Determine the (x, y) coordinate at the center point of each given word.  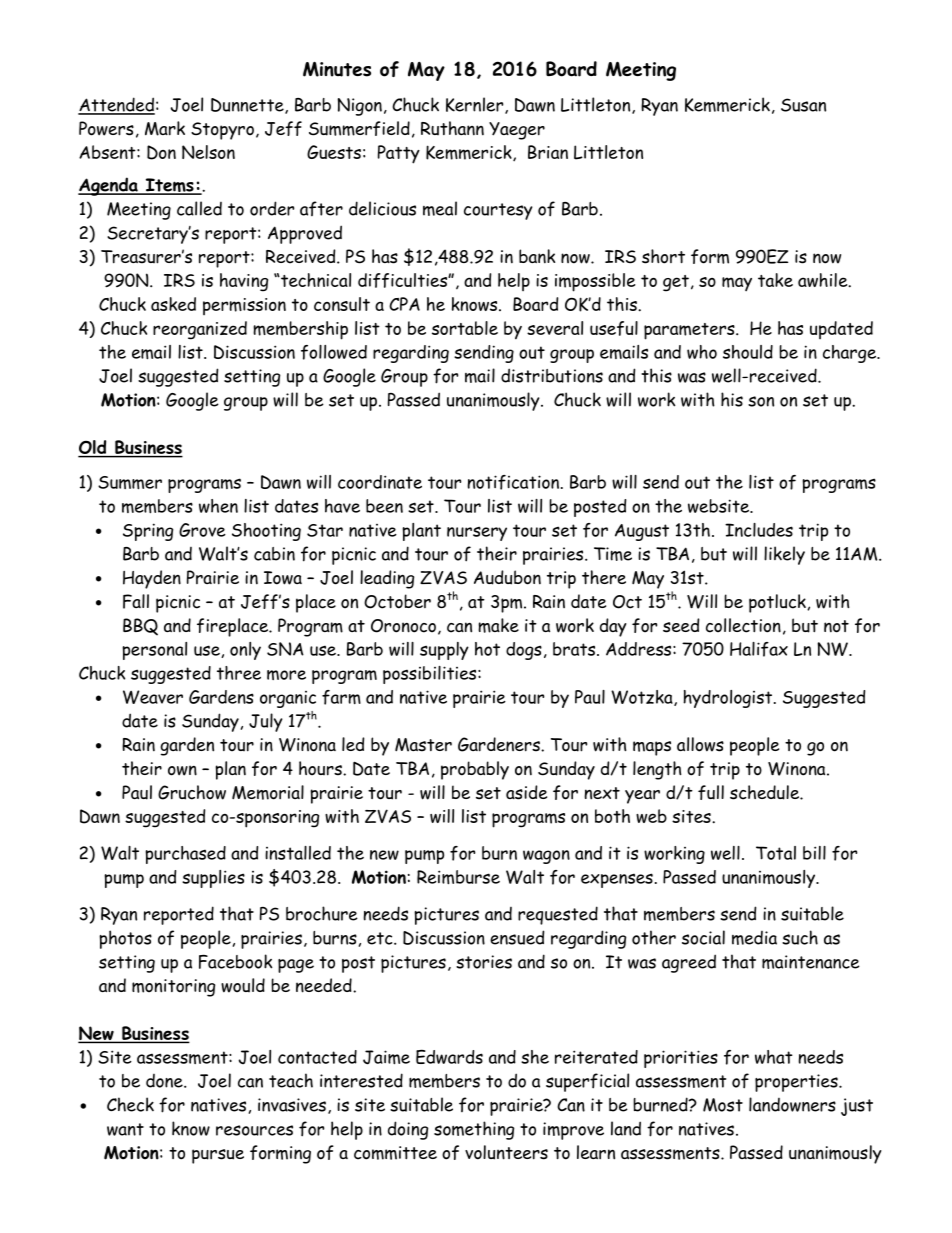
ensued (517, 937)
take (775, 280)
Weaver (153, 697)
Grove (202, 530)
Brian (548, 152)
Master (423, 745)
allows (700, 744)
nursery (477, 533)
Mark (165, 128)
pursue (218, 1156)
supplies (213, 879)
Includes (759, 530)
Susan (803, 105)
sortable (465, 328)
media (754, 938)
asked (173, 304)
